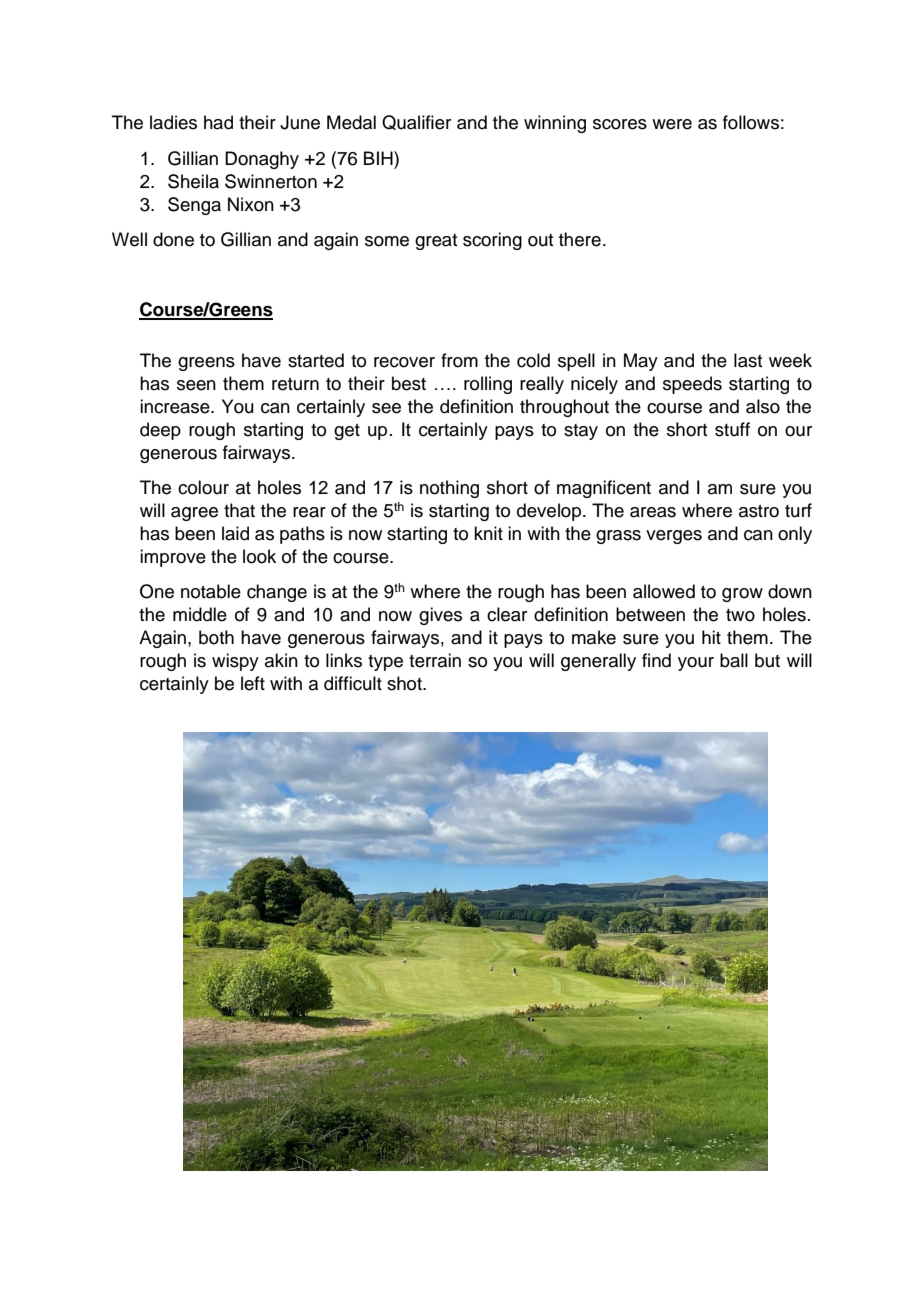  What do you see at coordinates (436, 242) in the screenshot?
I see `great` at bounding box center [436, 242].
